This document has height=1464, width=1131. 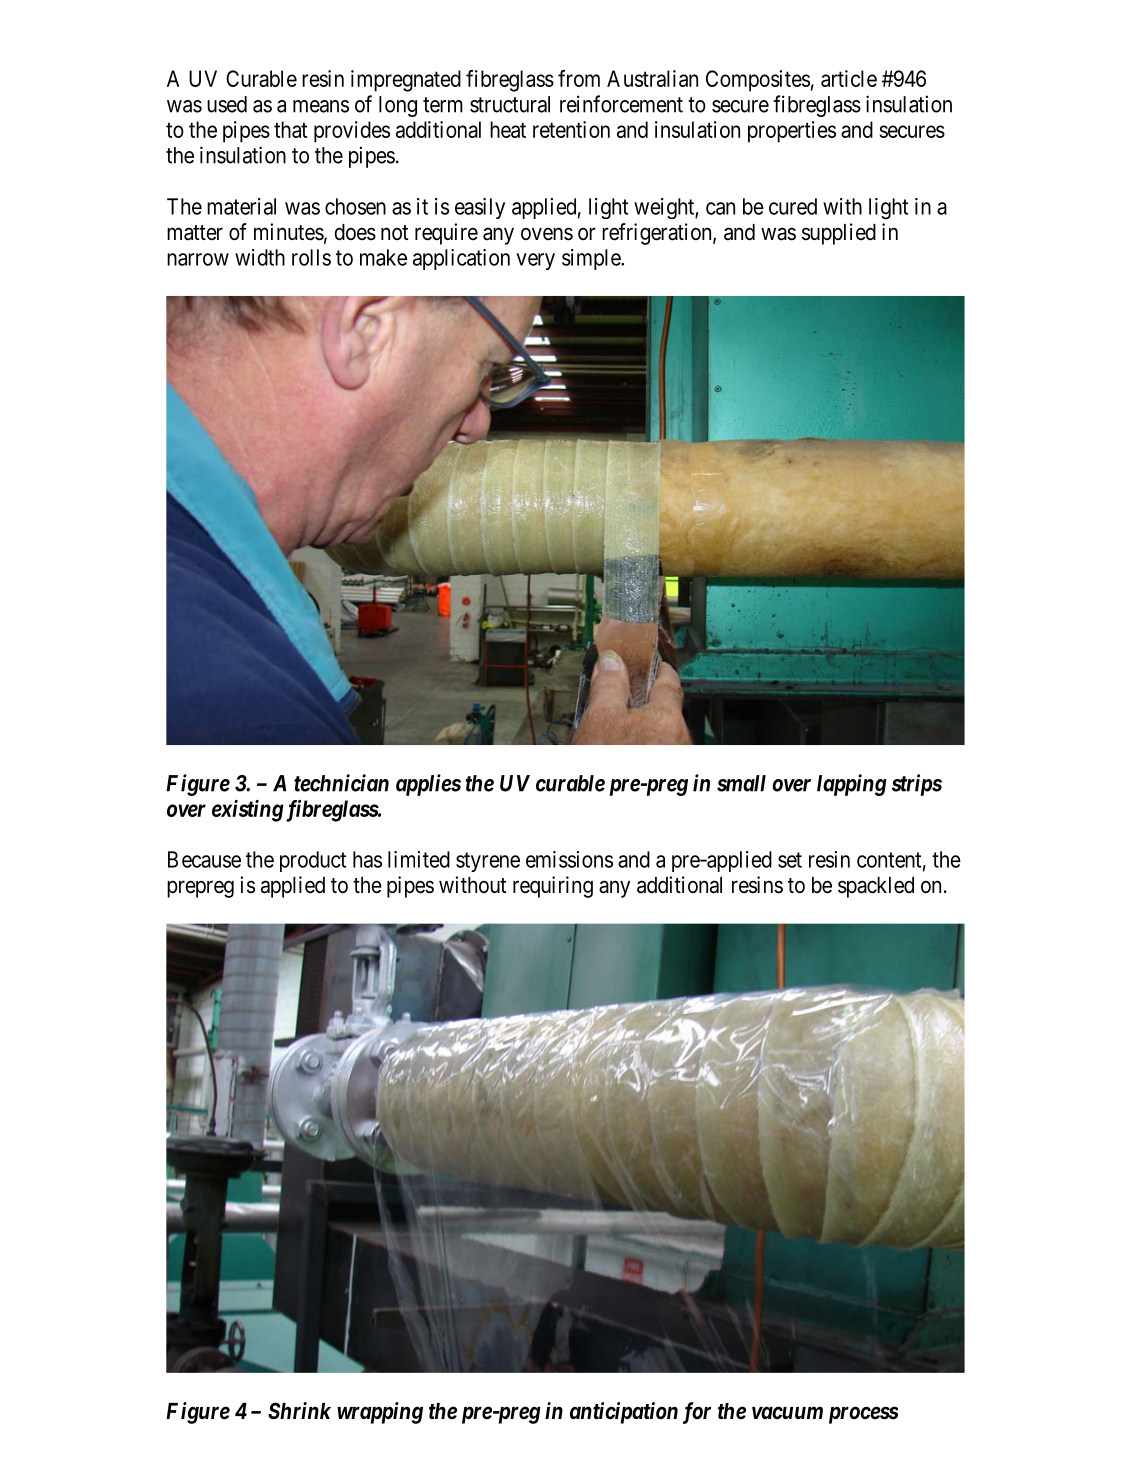 I want to click on technician, so click(x=341, y=783).
